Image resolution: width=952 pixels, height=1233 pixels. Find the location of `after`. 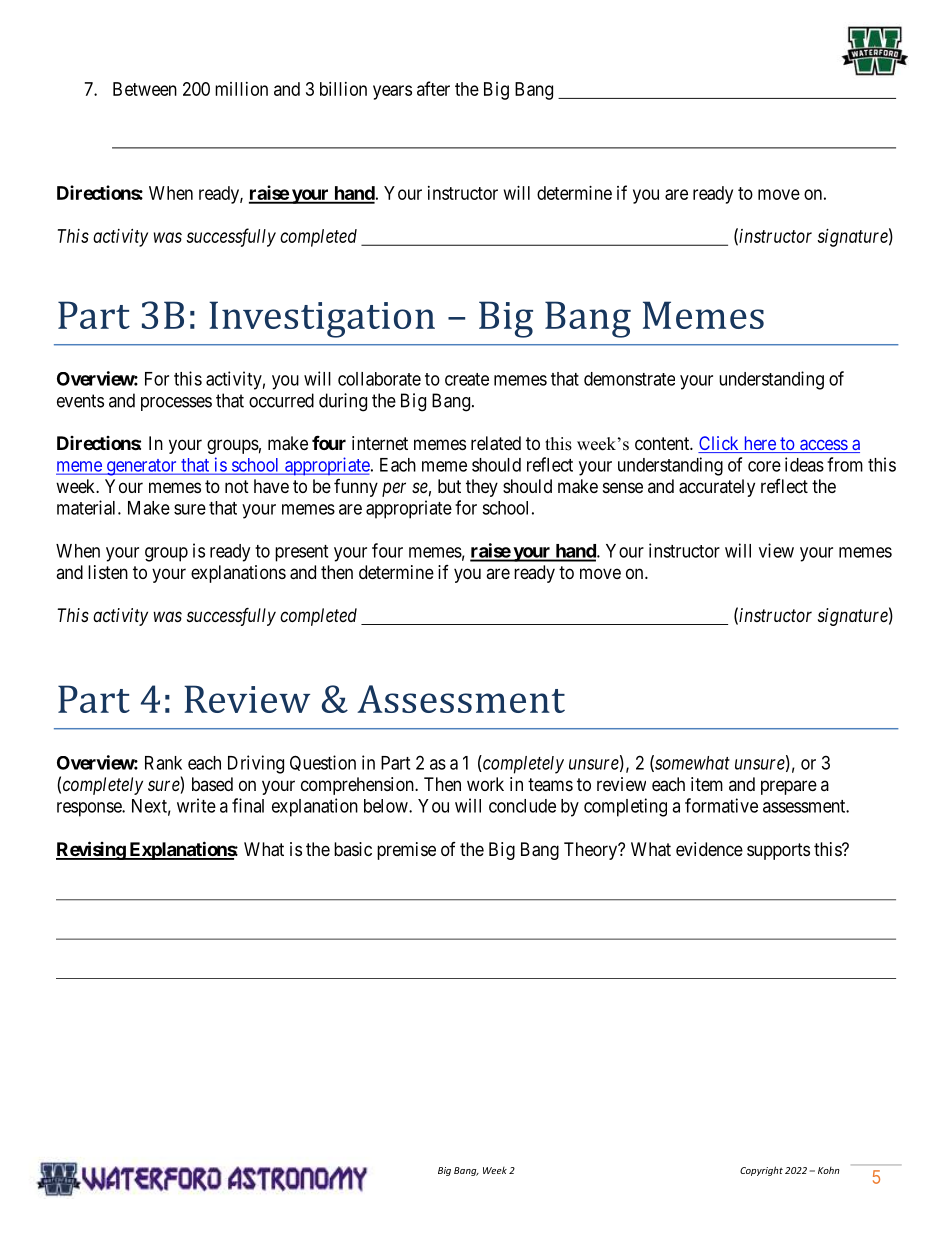

after is located at coordinates (433, 88).
